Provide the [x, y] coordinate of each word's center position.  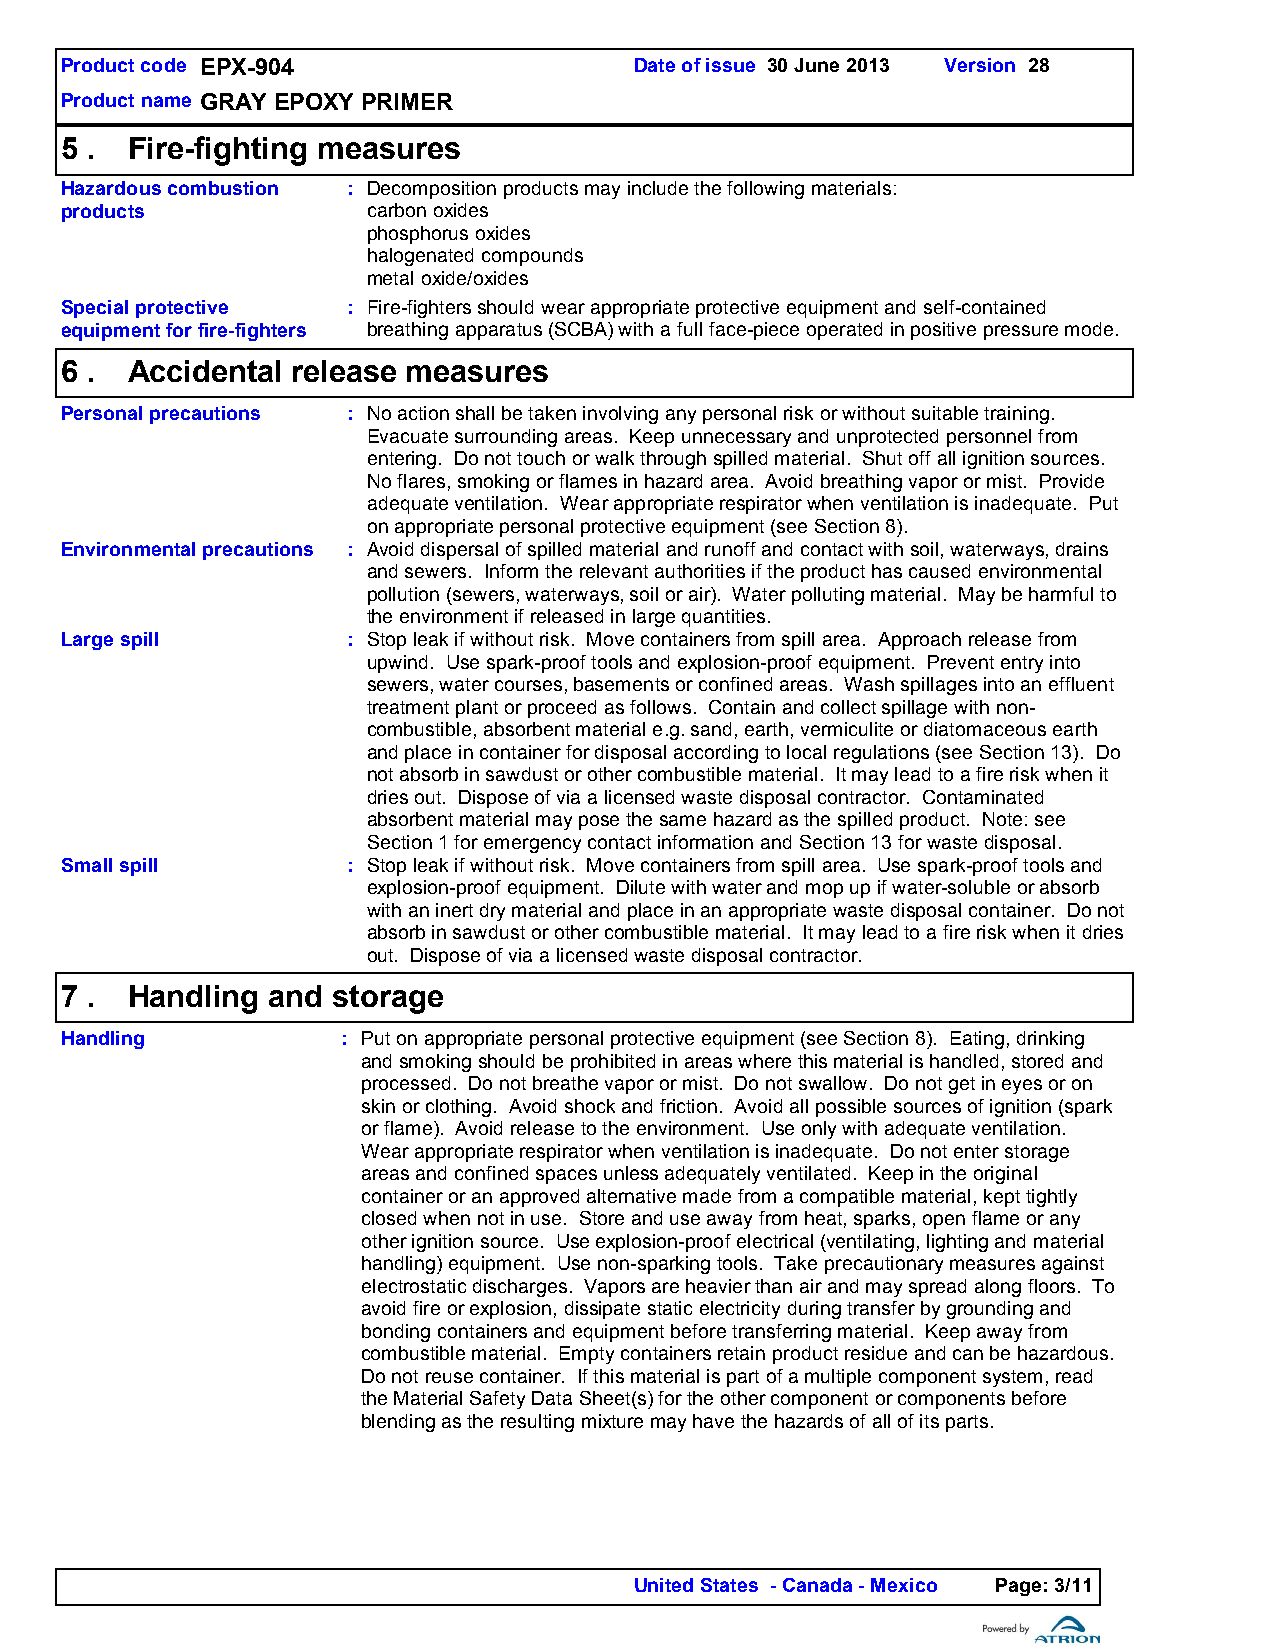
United [664, 1585]
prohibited [613, 1063]
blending [398, 1423]
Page [1018, 1587]
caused [939, 571]
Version [979, 65]
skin [378, 1106]
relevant [614, 571]
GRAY [233, 101]
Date [655, 65]
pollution [403, 596]
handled [964, 1061]
